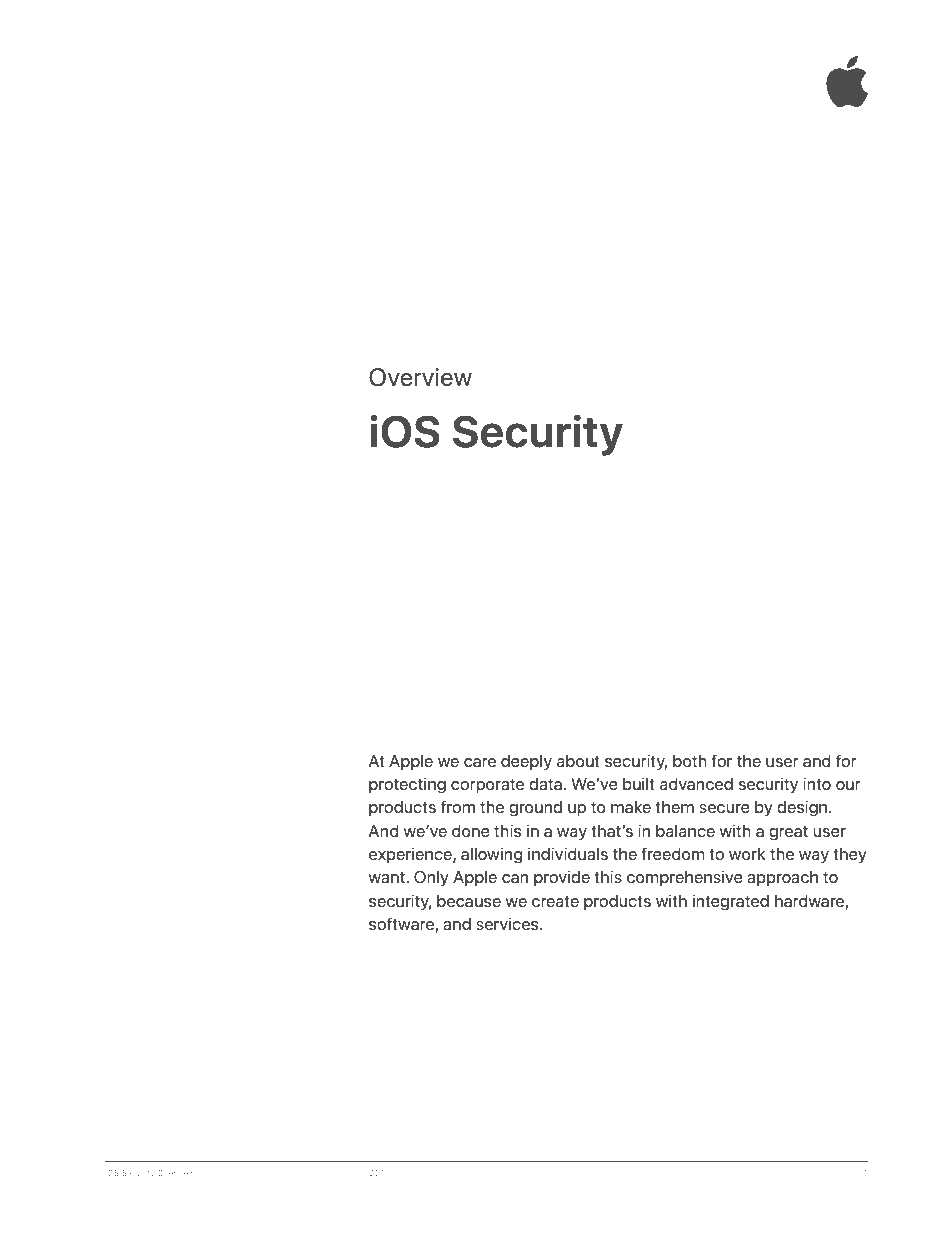  I want to click on provide, so click(562, 878).
